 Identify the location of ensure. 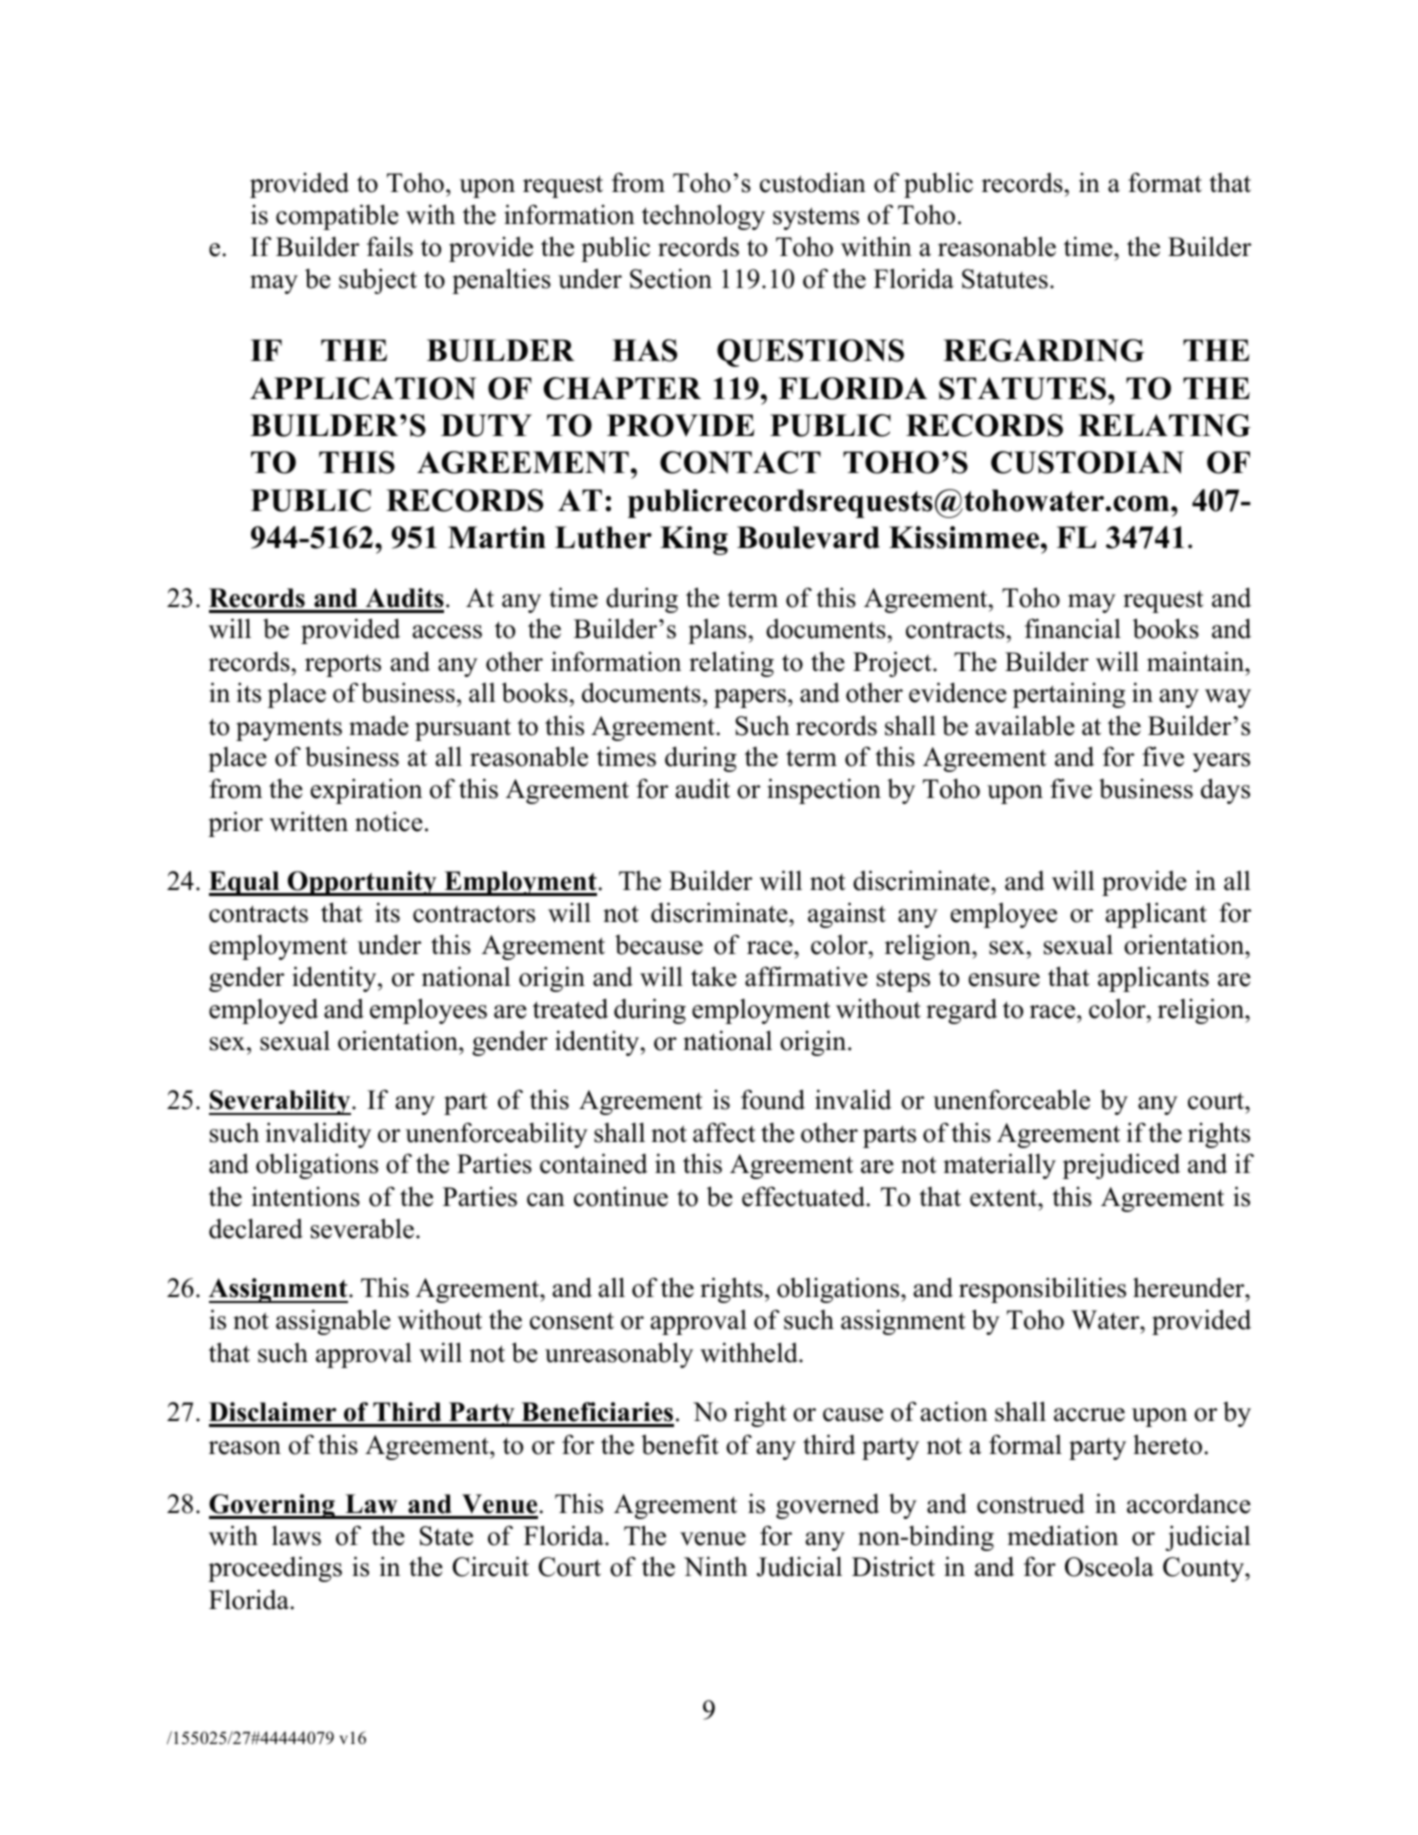
(1004, 980).
